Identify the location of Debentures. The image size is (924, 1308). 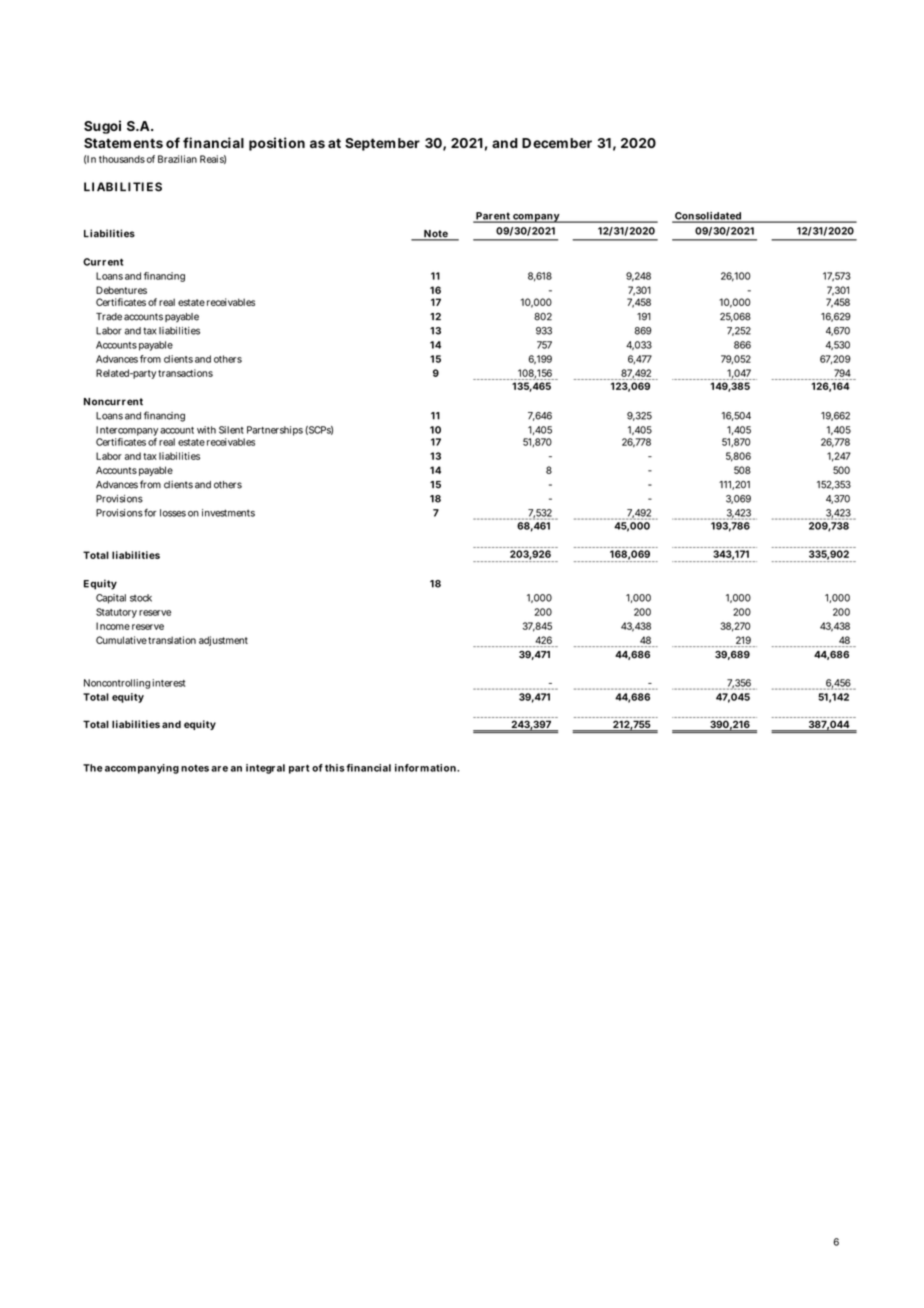
(121, 290).
